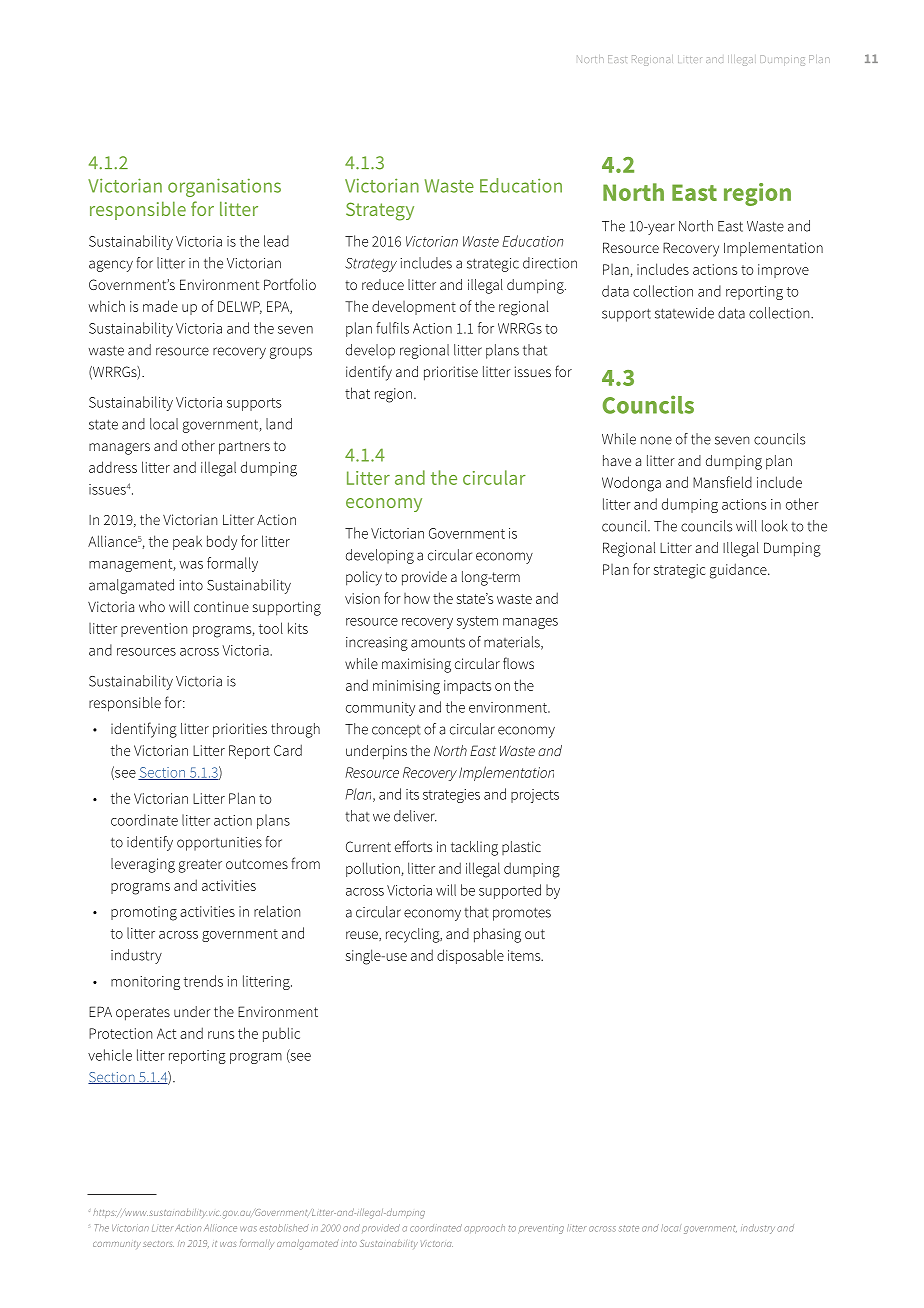 Image resolution: width=924 pixels, height=1308 pixels. I want to click on preventing, so click(541, 1229).
